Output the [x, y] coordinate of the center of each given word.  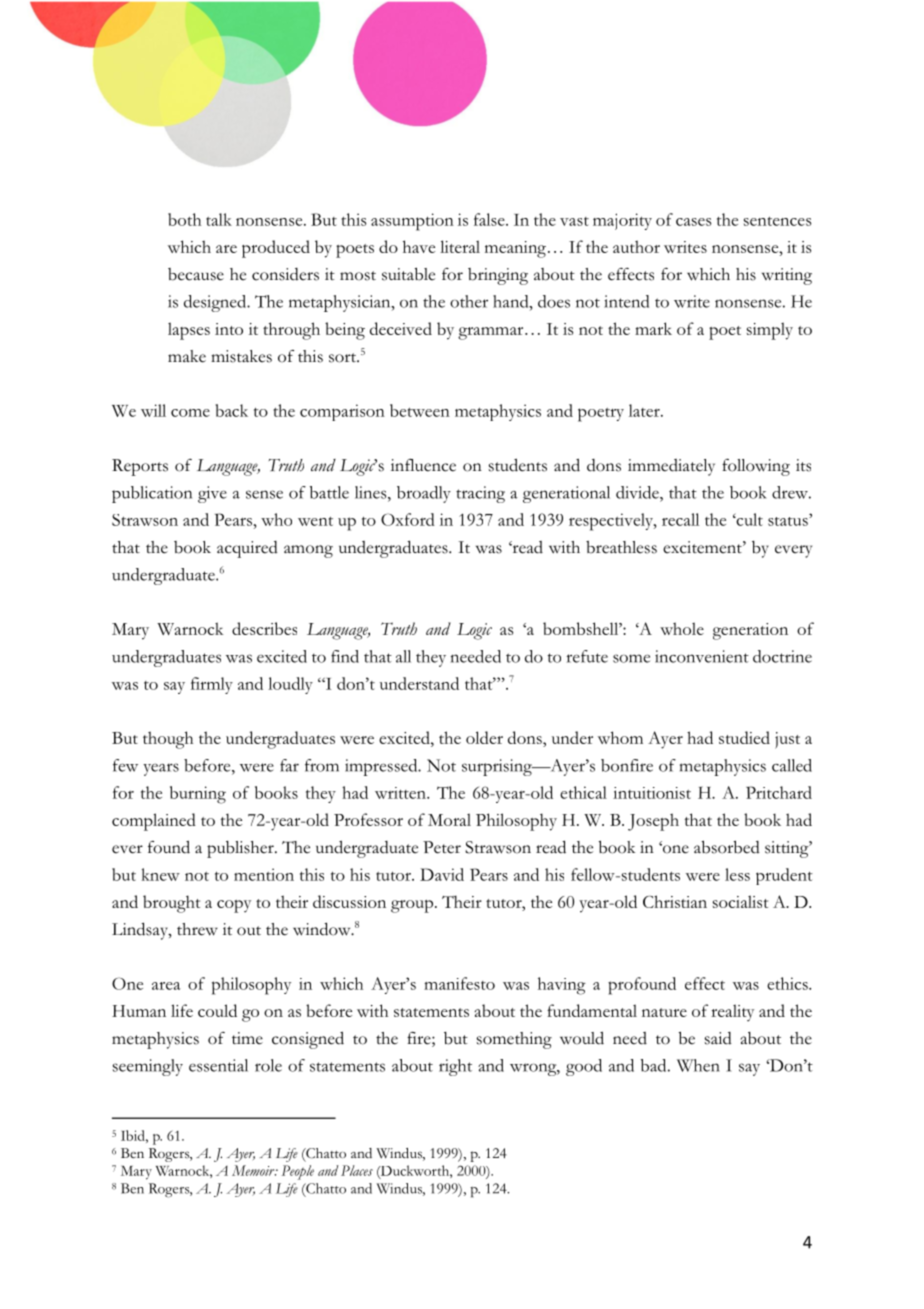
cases [694, 222]
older [484, 737]
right [455, 1067]
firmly [212, 685]
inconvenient [702, 656]
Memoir [254, 1170]
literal [460, 246]
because [196, 274]
